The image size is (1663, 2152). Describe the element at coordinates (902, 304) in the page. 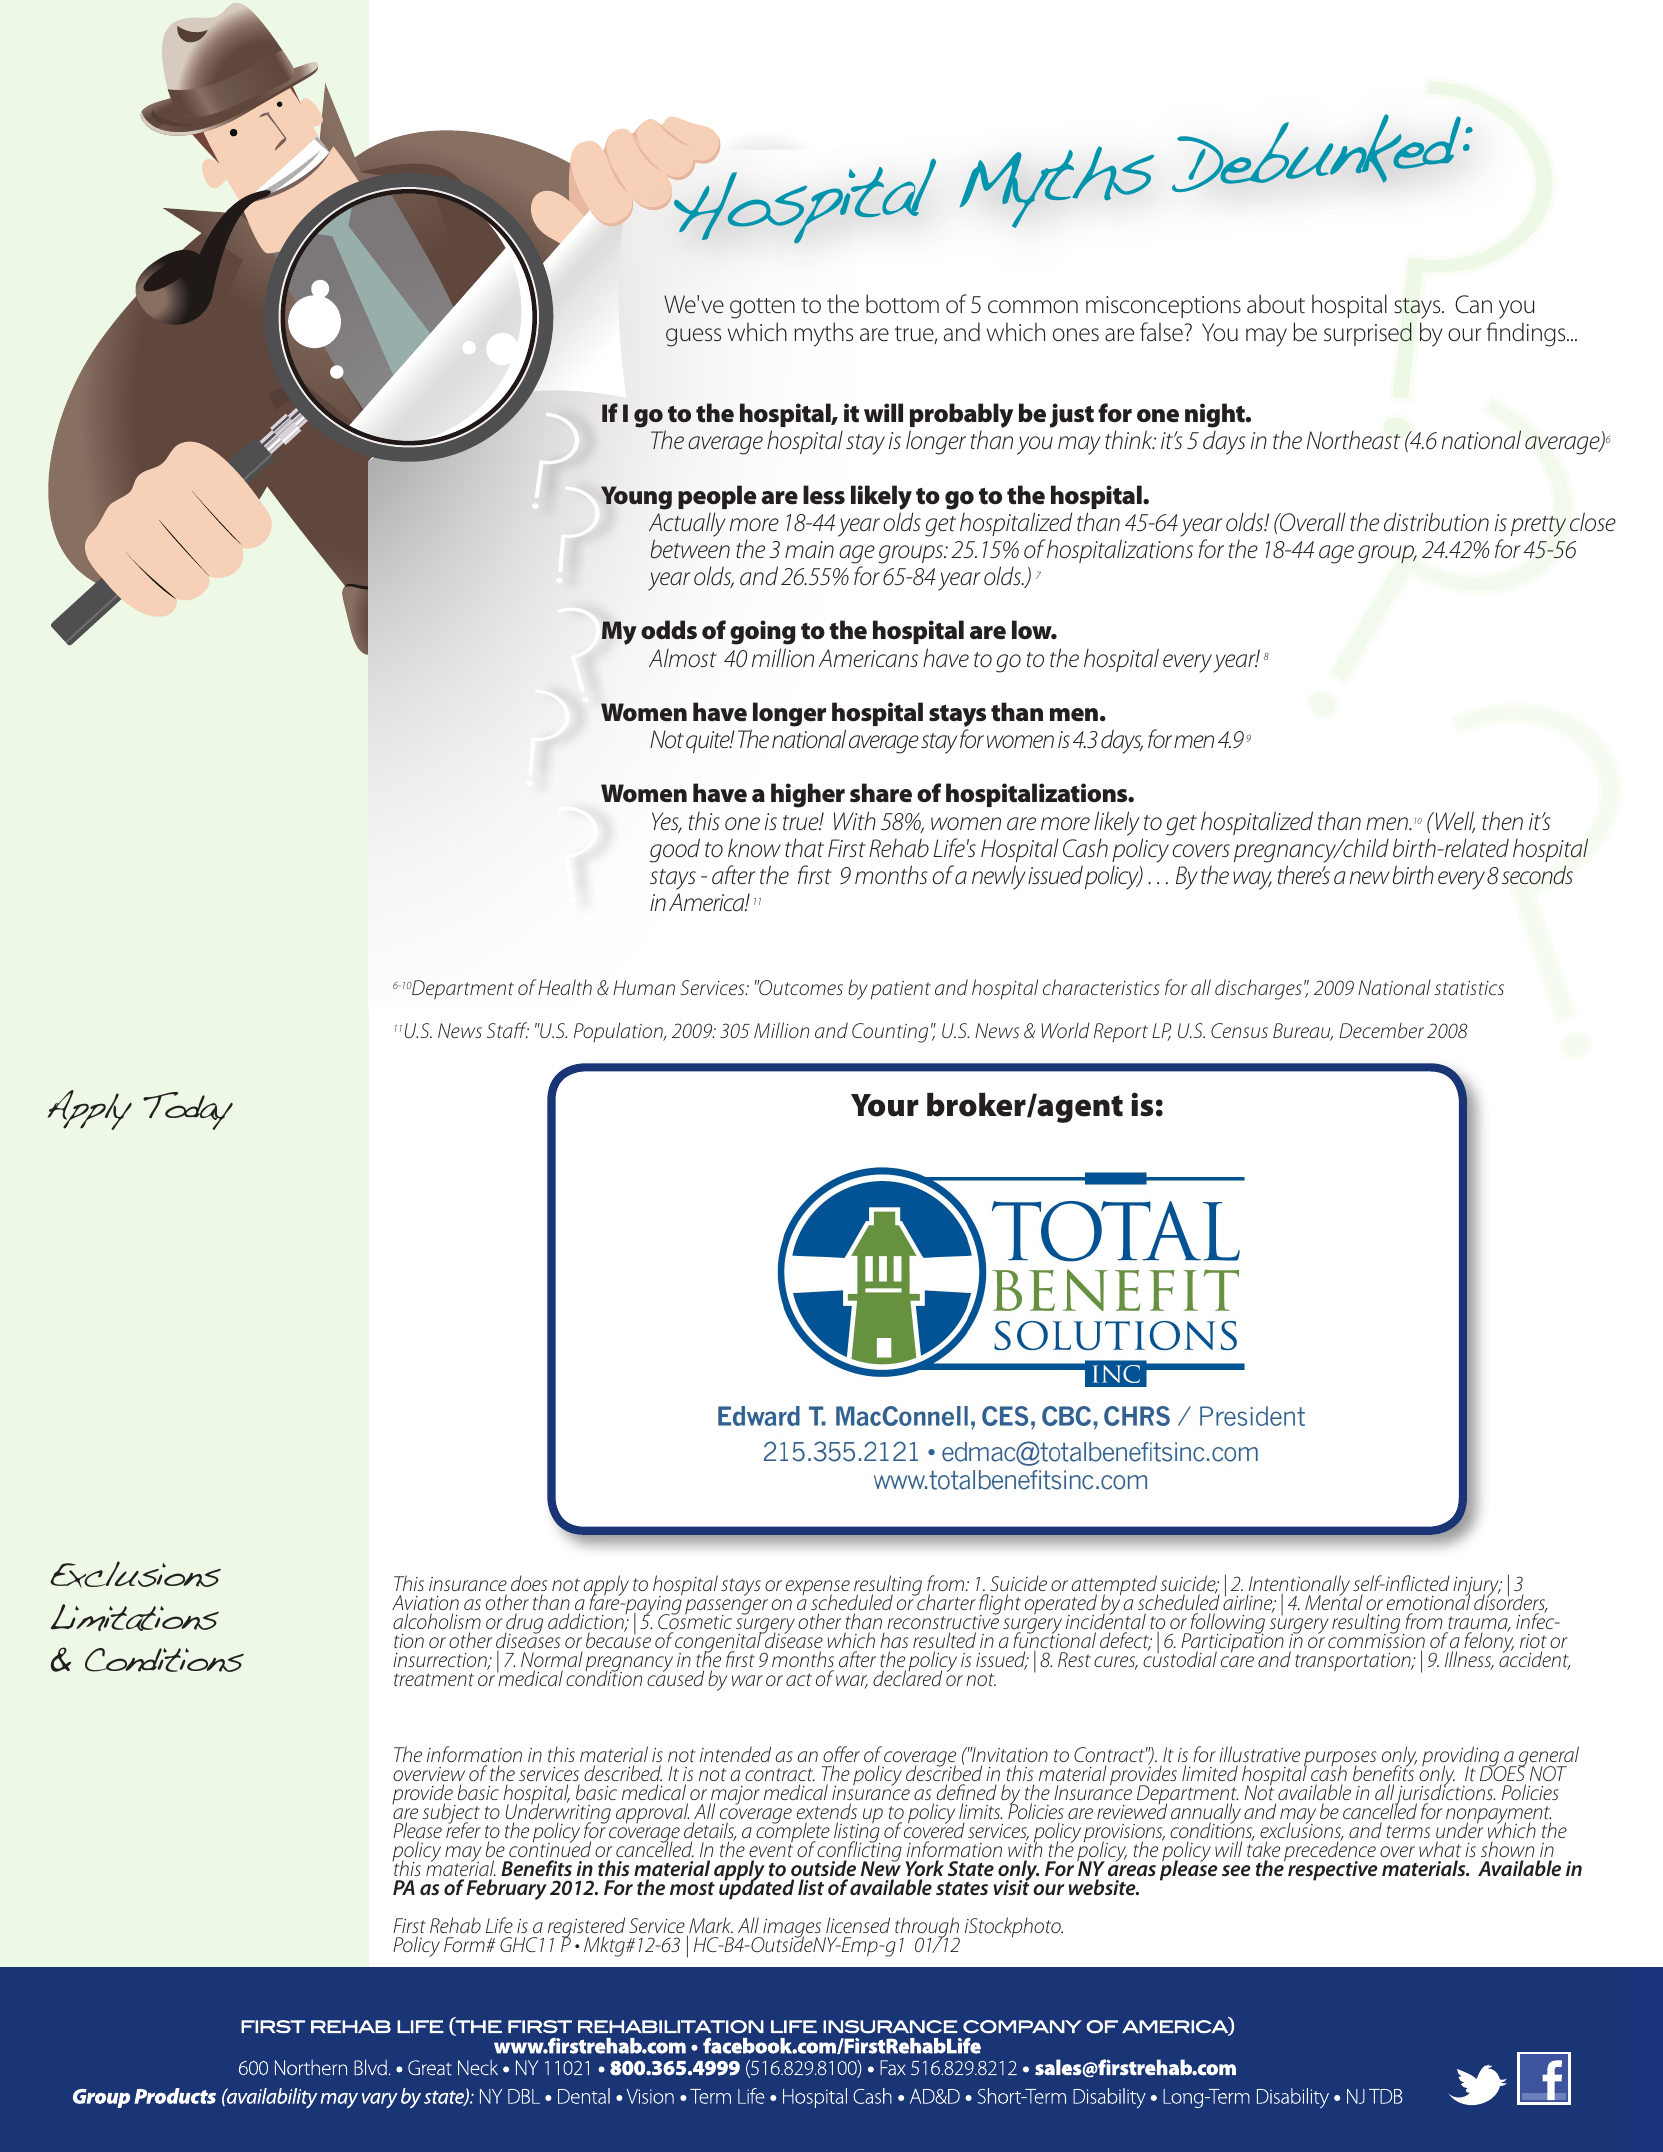

I see `bottom` at that location.
